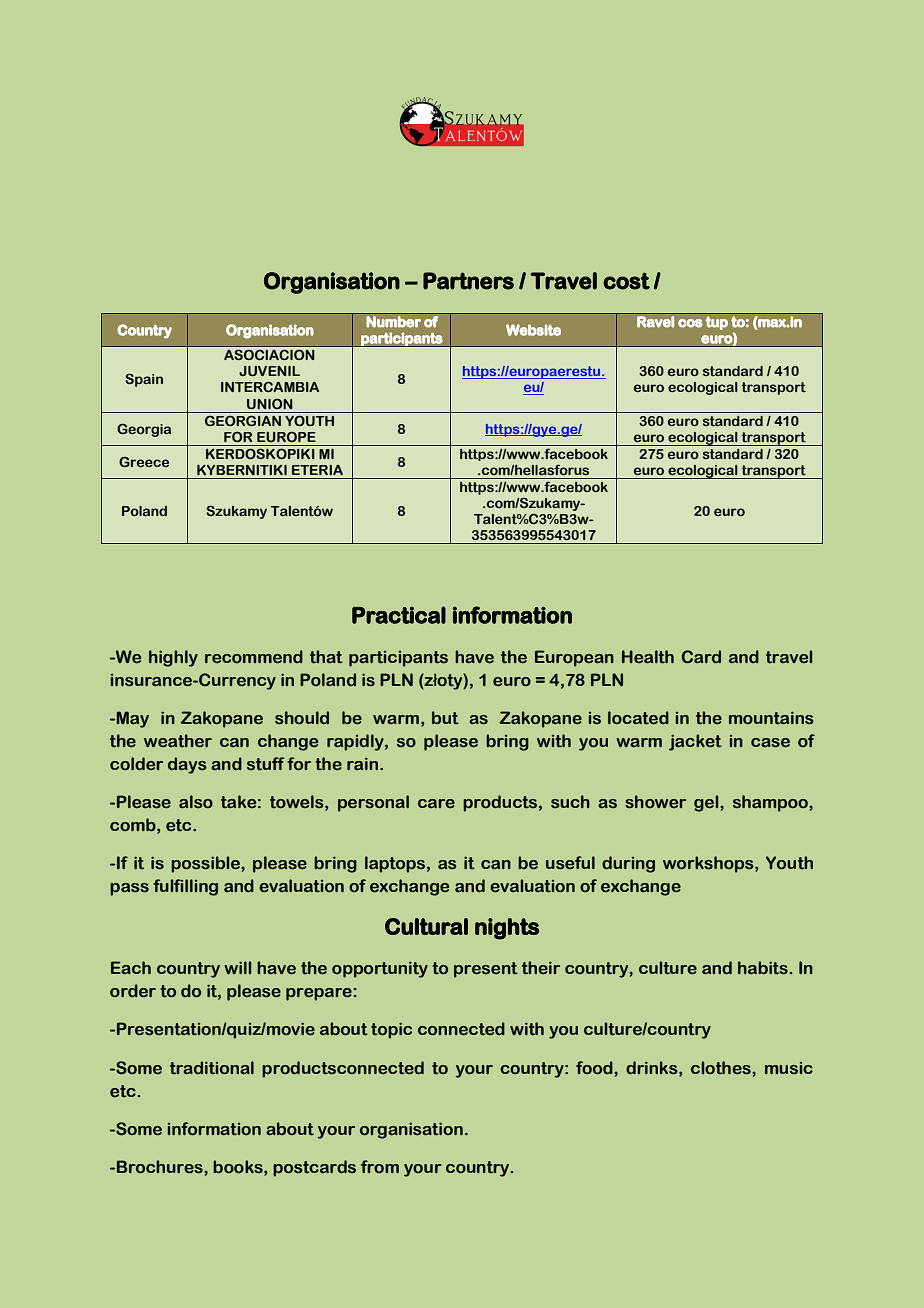  I want to click on Practical, so click(399, 615).
